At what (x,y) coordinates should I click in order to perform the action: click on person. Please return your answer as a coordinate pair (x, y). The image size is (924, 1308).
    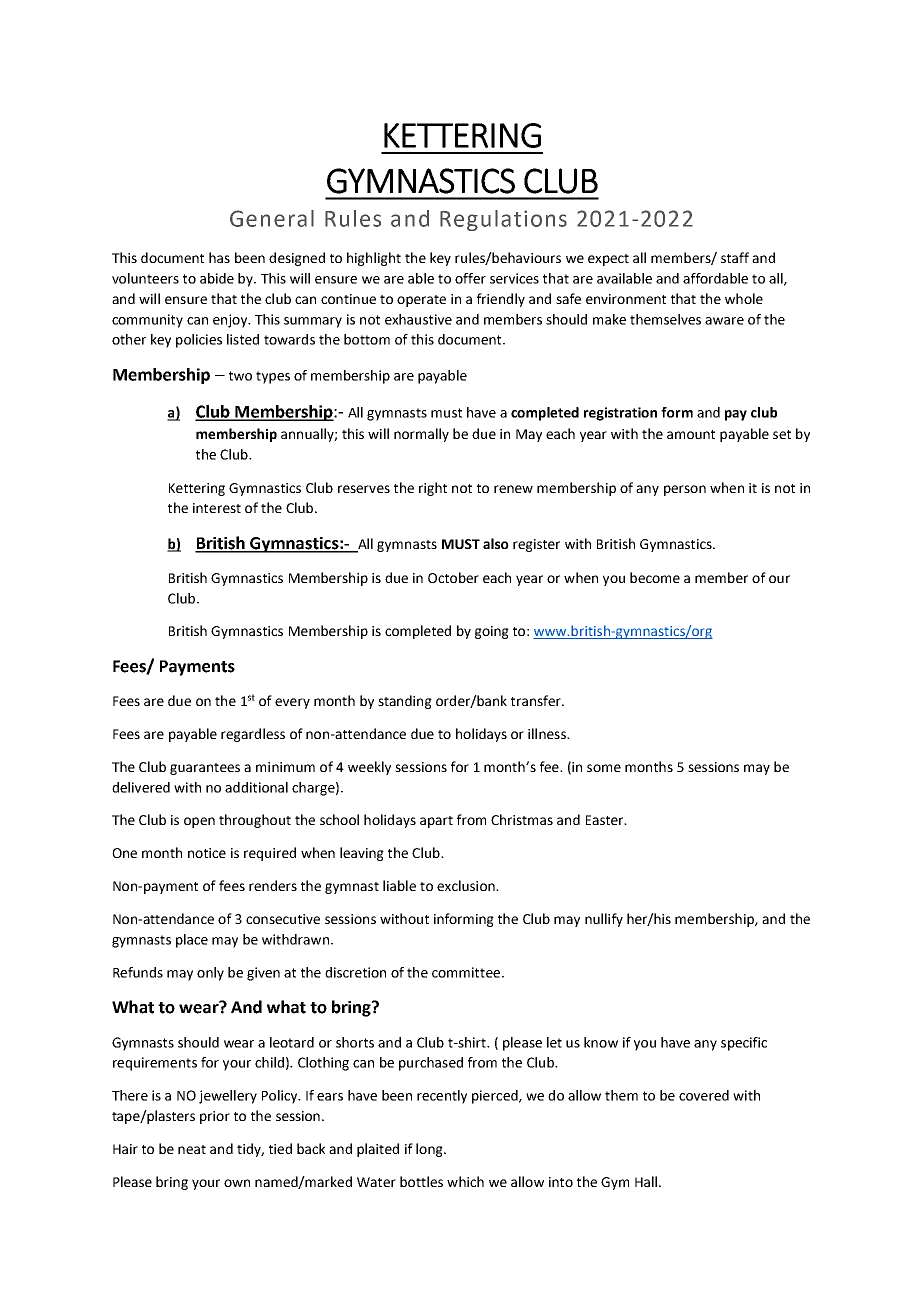
    Looking at the image, I should click on (685, 490).
